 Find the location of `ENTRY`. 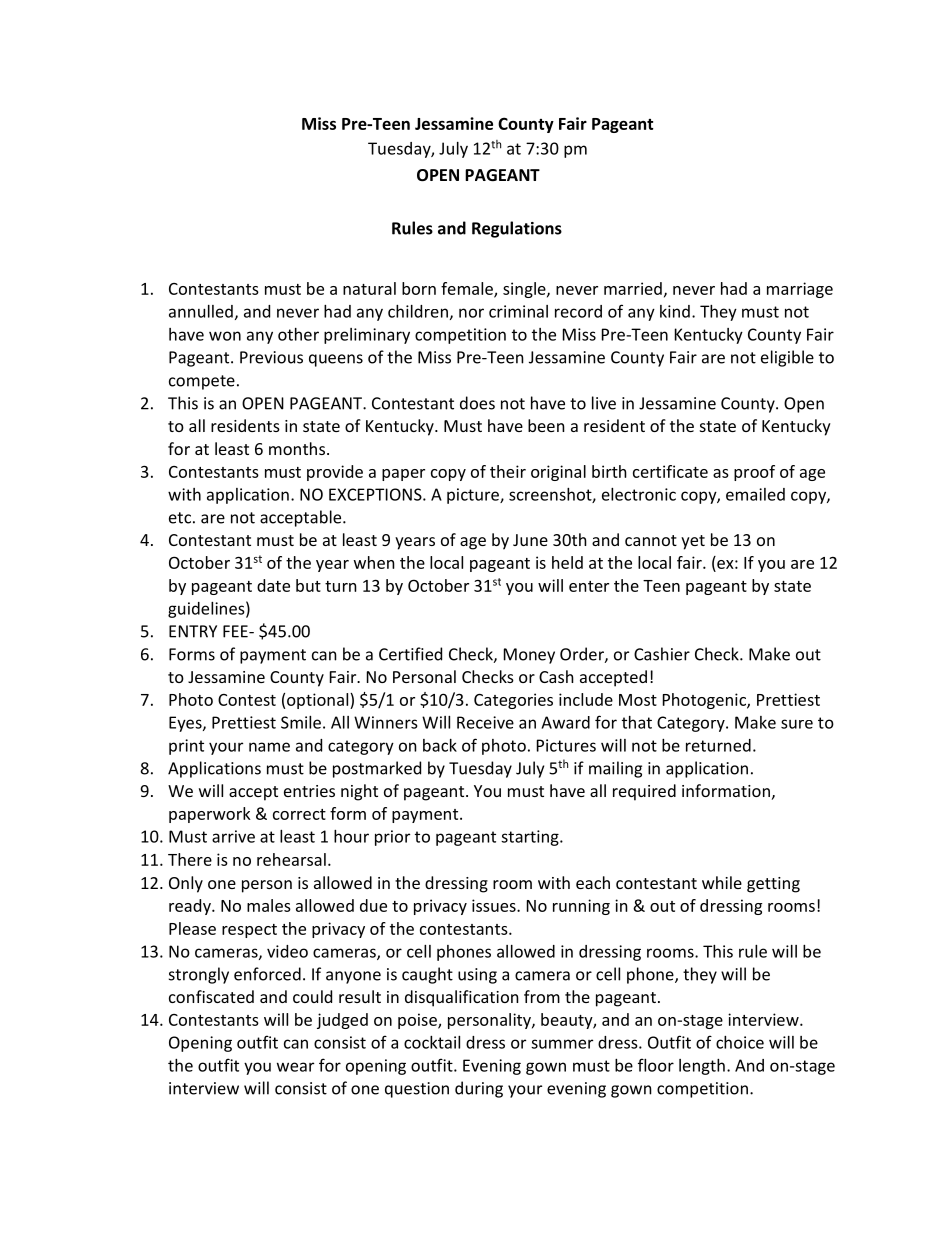

ENTRY is located at coordinates (193, 631).
